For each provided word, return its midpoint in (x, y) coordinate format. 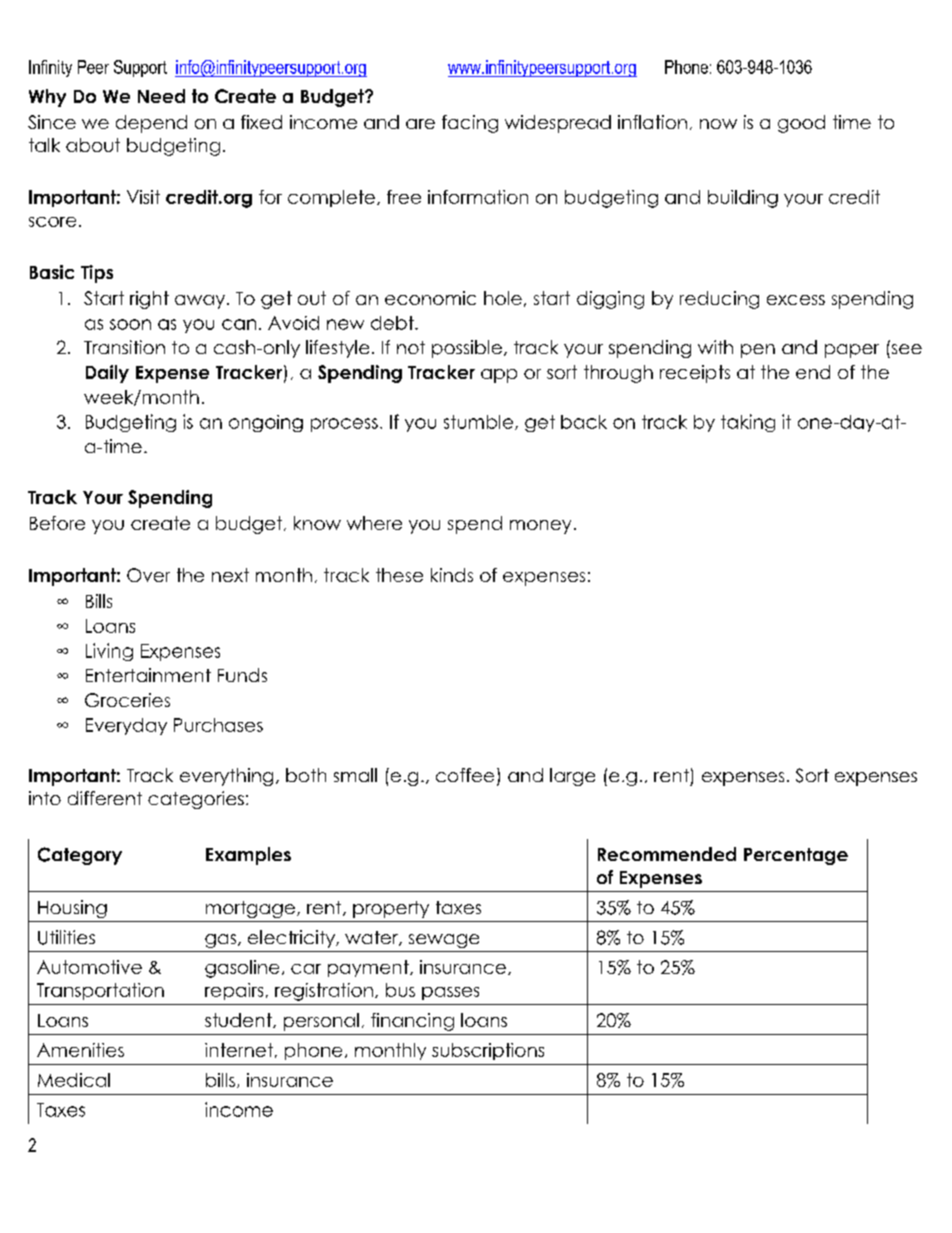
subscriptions (488, 1051)
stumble (480, 422)
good (801, 124)
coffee (465, 775)
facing (470, 124)
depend (151, 124)
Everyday (126, 726)
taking (748, 423)
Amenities (80, 1050)
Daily (107, 374)
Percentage (796, 856)
